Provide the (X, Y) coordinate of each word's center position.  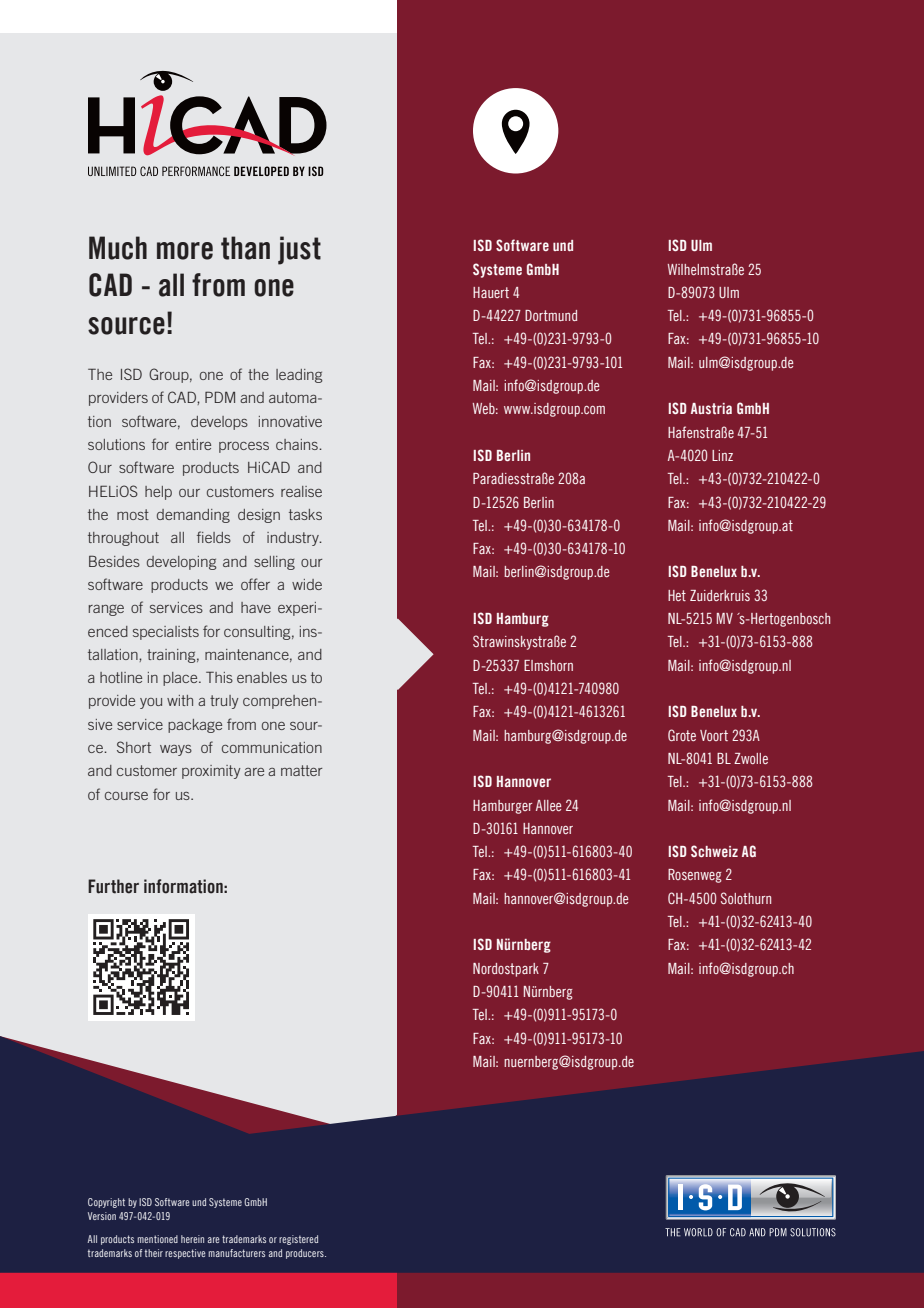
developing (182, 563)
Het (677, 595)
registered (298, 1240)
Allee (548, 805)
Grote (682, 735)
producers (306, 1254)
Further (113, 886)
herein (192, 1239)
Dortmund (551, 315)
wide (307, 584)
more (185, 251)
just (299, 250)
